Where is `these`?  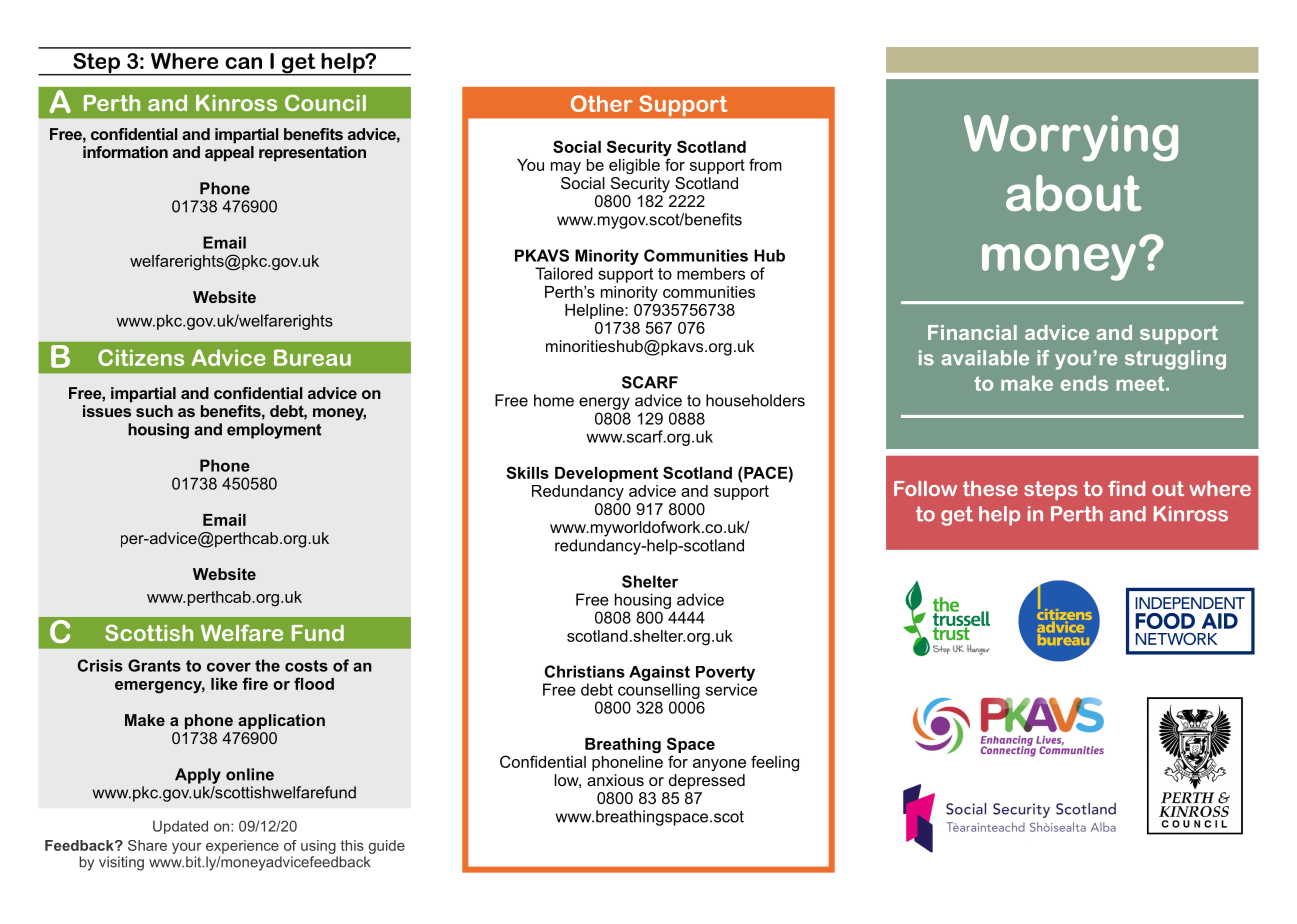 these is located at coordinates (990, 488).
